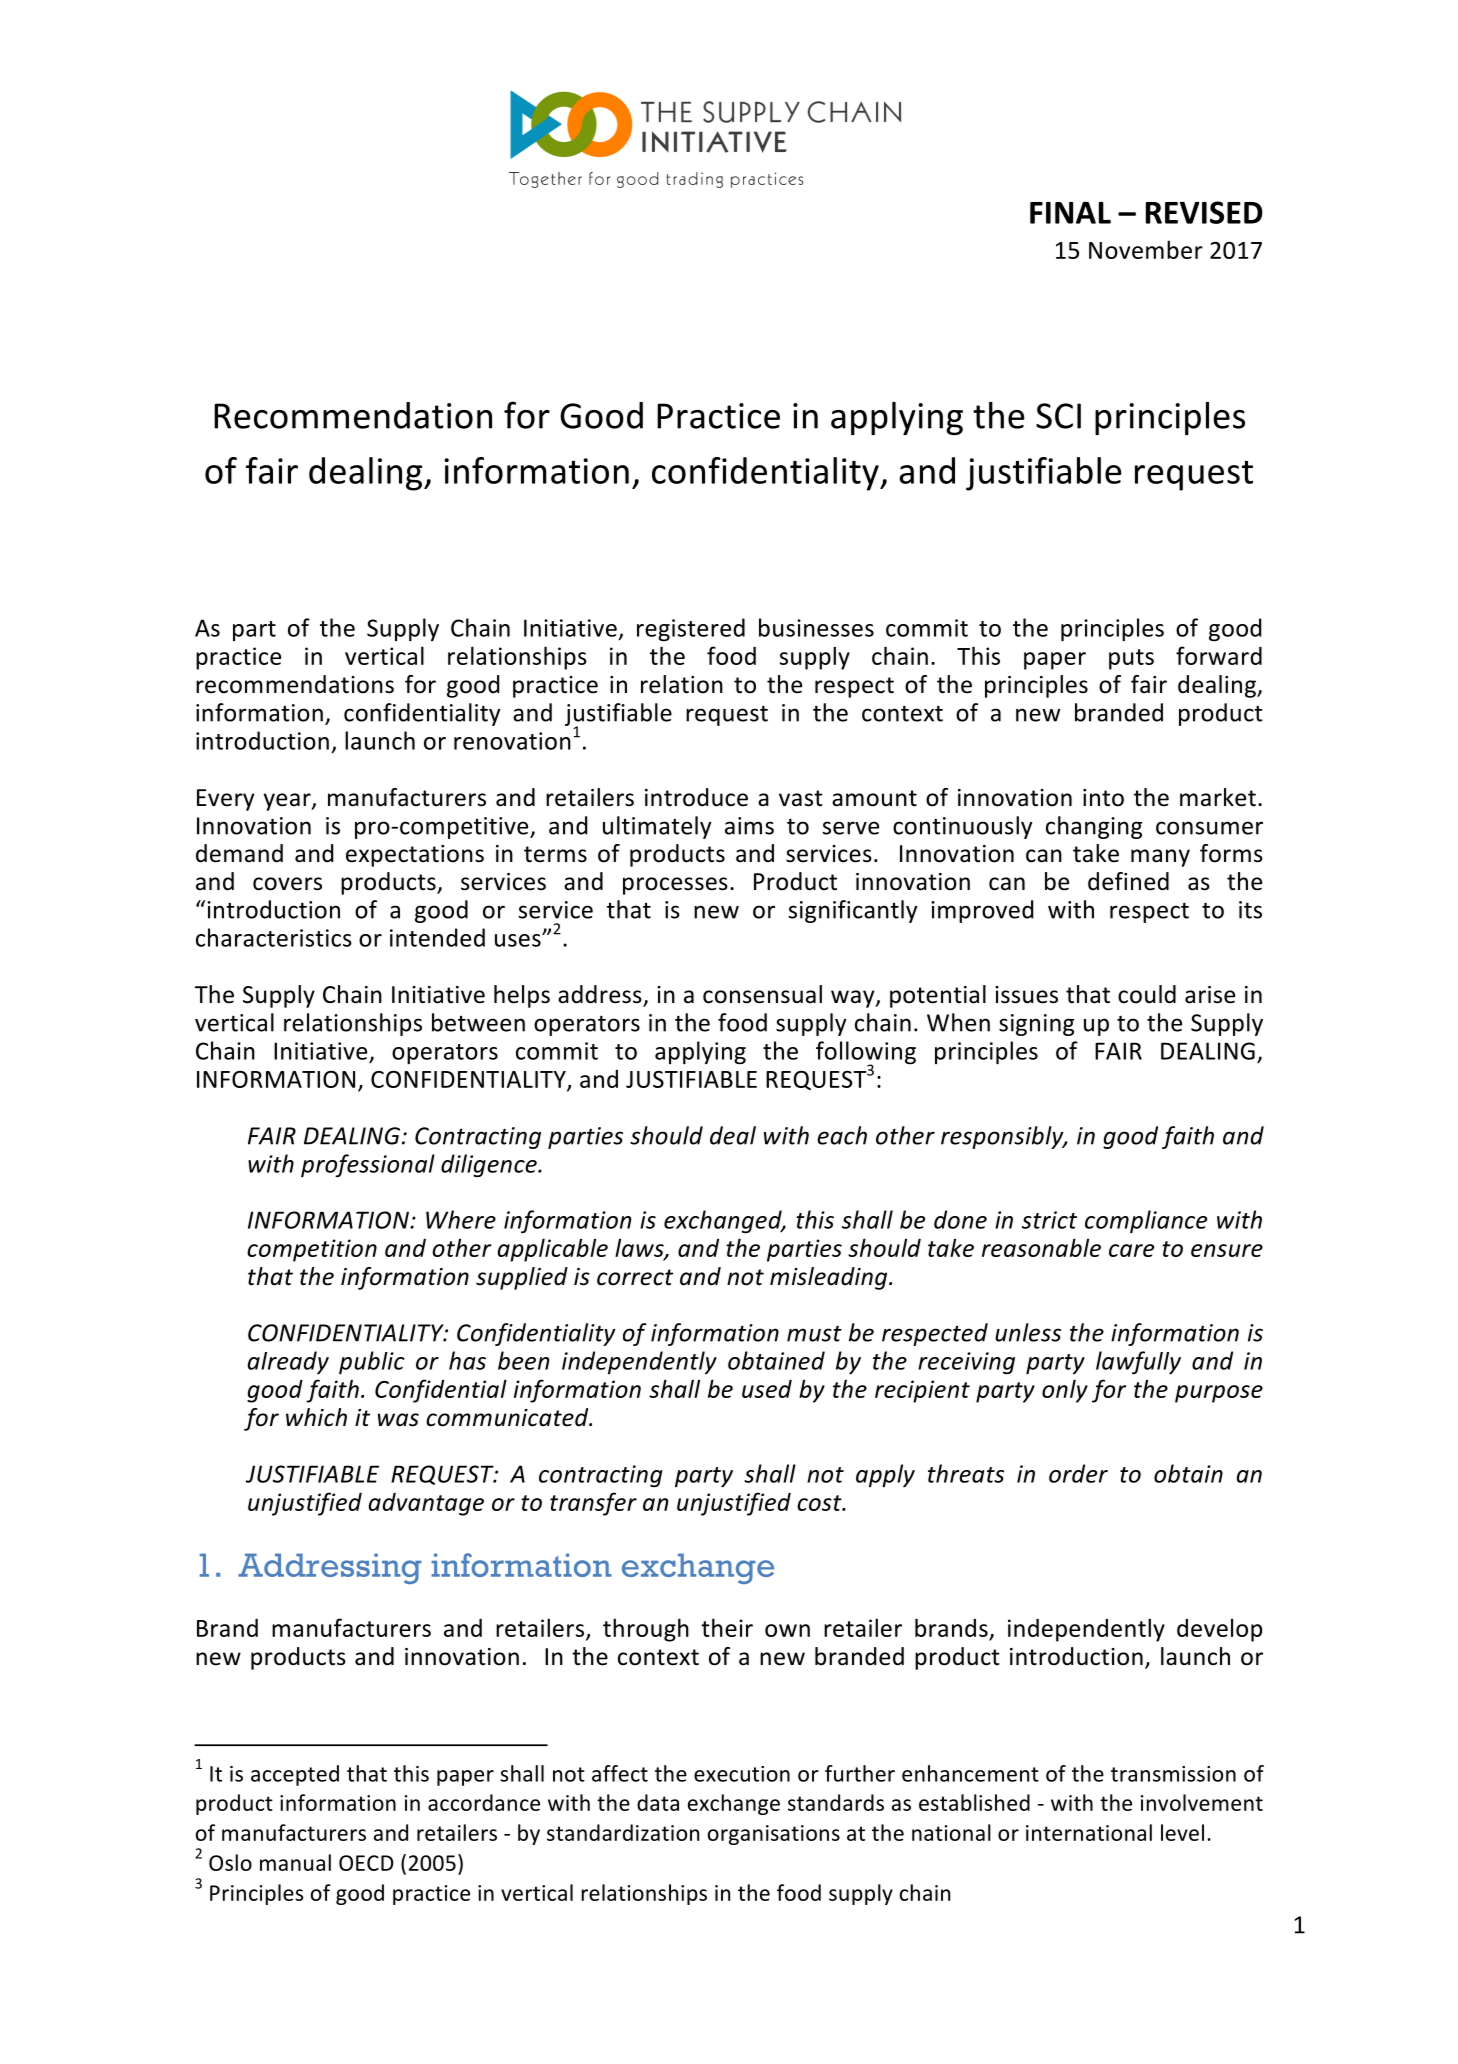  What do you see at coordinates (372, 1362) in the page?
I see `public` at bounding box center [372, 1362].
